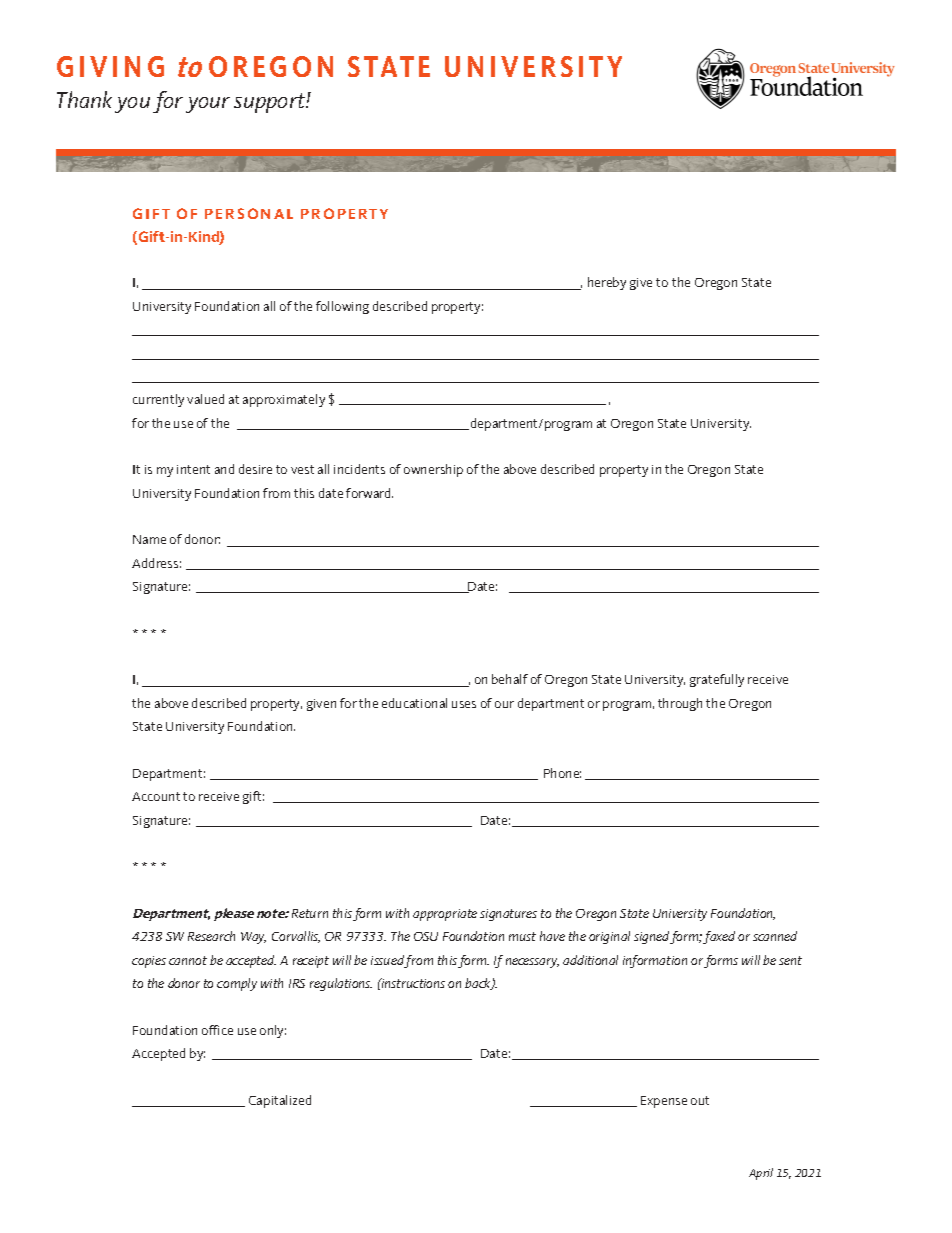 This screenshot has width=952, height=1233. Describe the element at coordinates (433, 470) in the screenshot. I see `ownership` at that location.
